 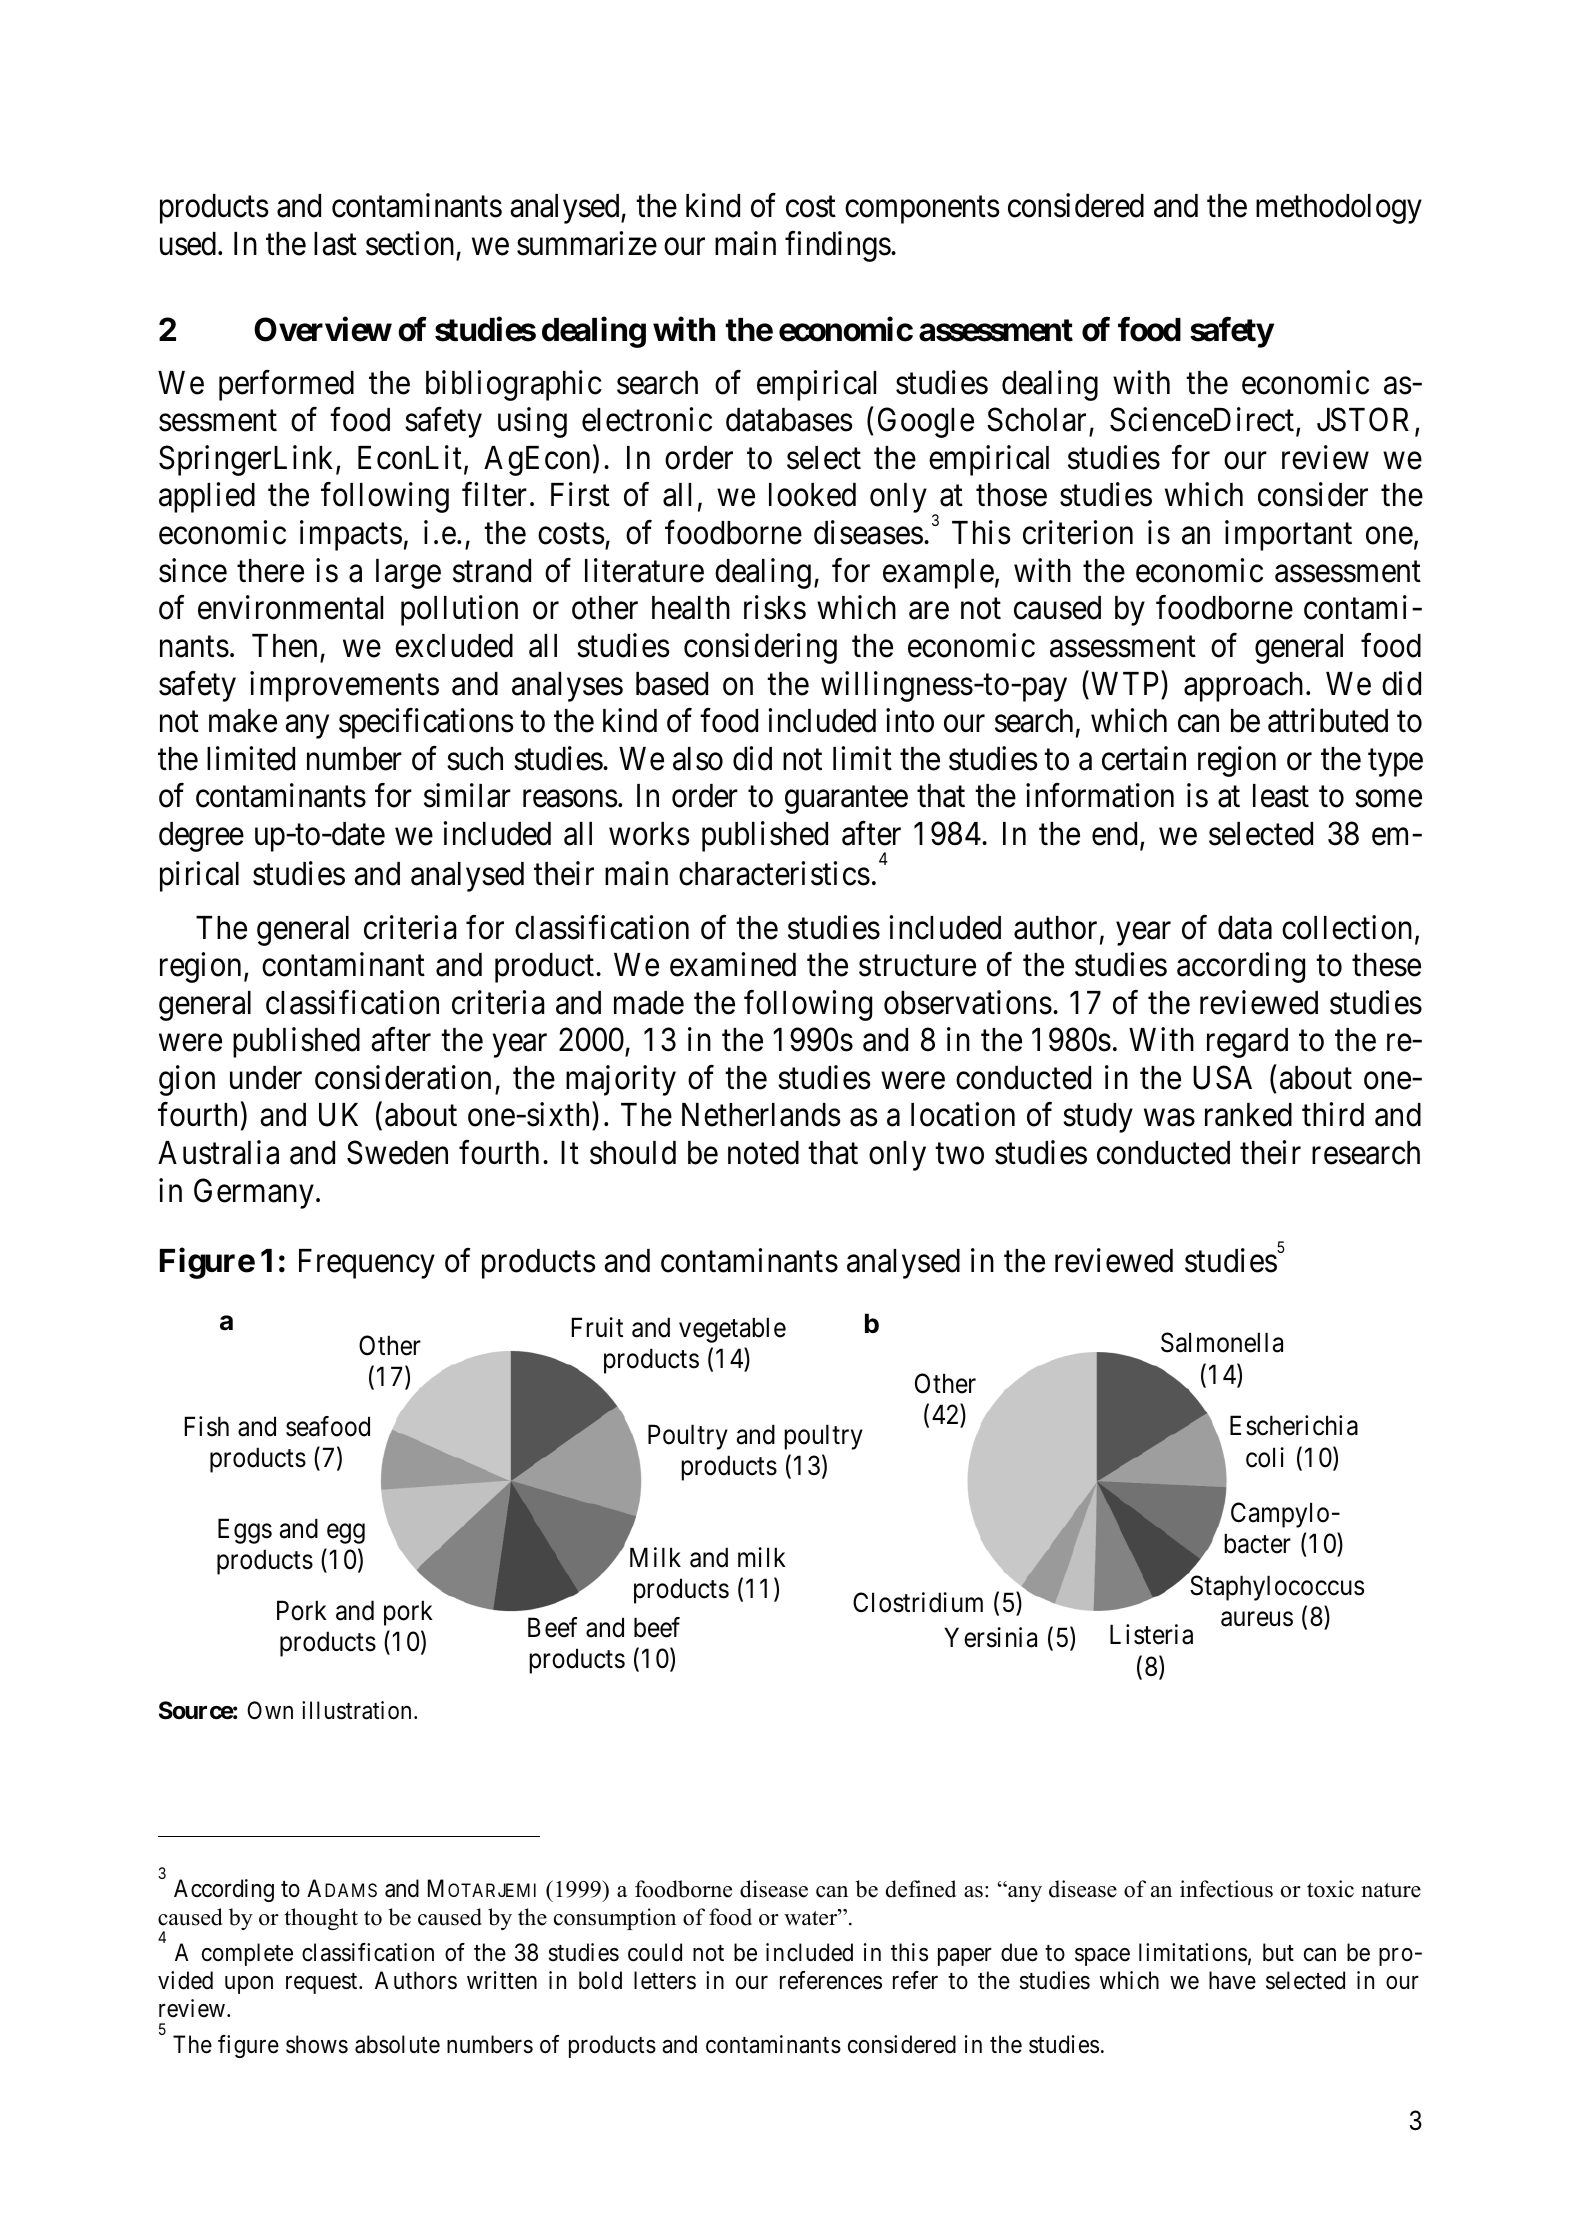 What do you see at coordinates (1248, 1115) in the document?
I see `ranked` at bounding box center [1248, 1115].
